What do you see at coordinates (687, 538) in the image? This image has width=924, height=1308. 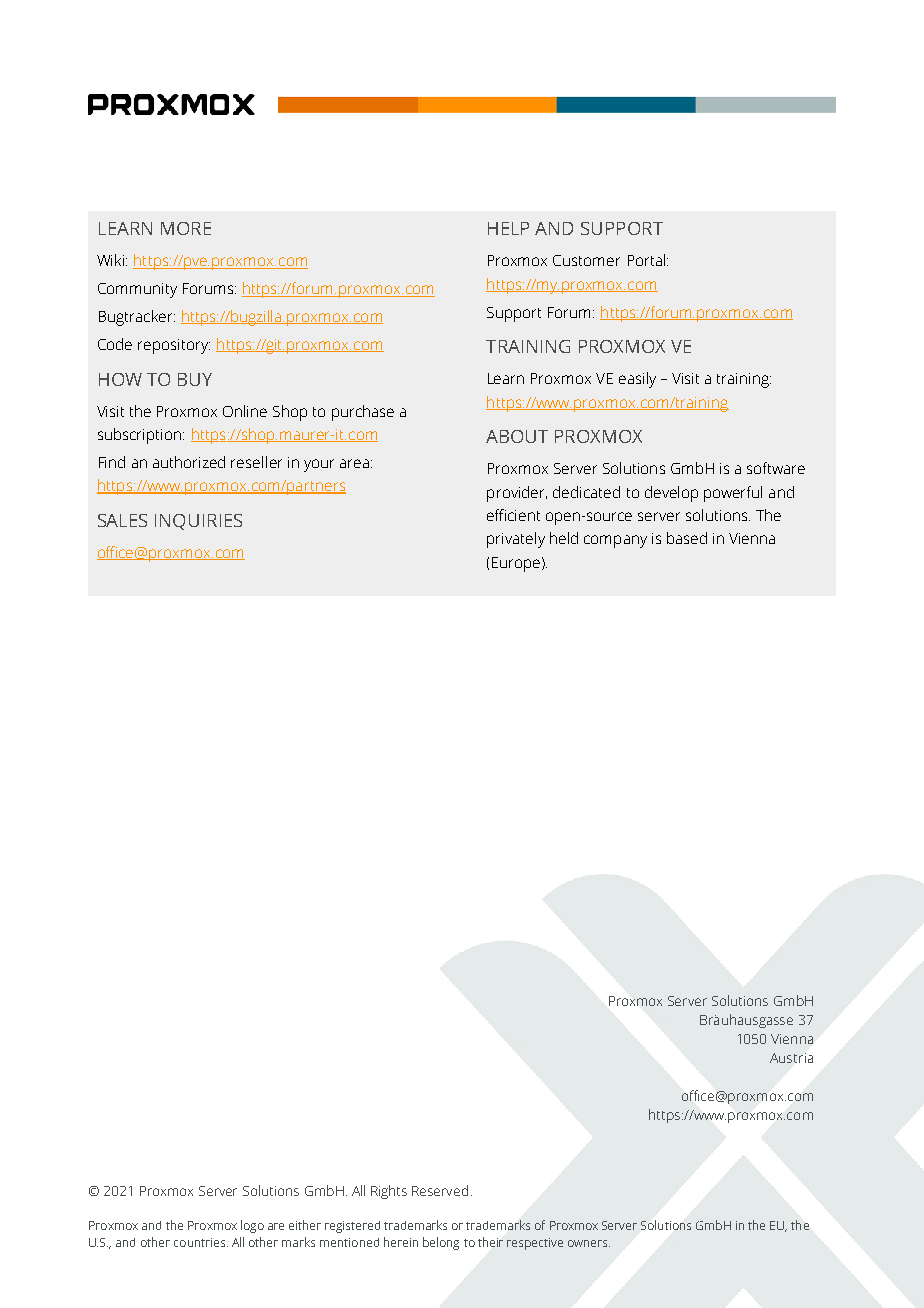 I see `based` at bounding box center [687, 538].
